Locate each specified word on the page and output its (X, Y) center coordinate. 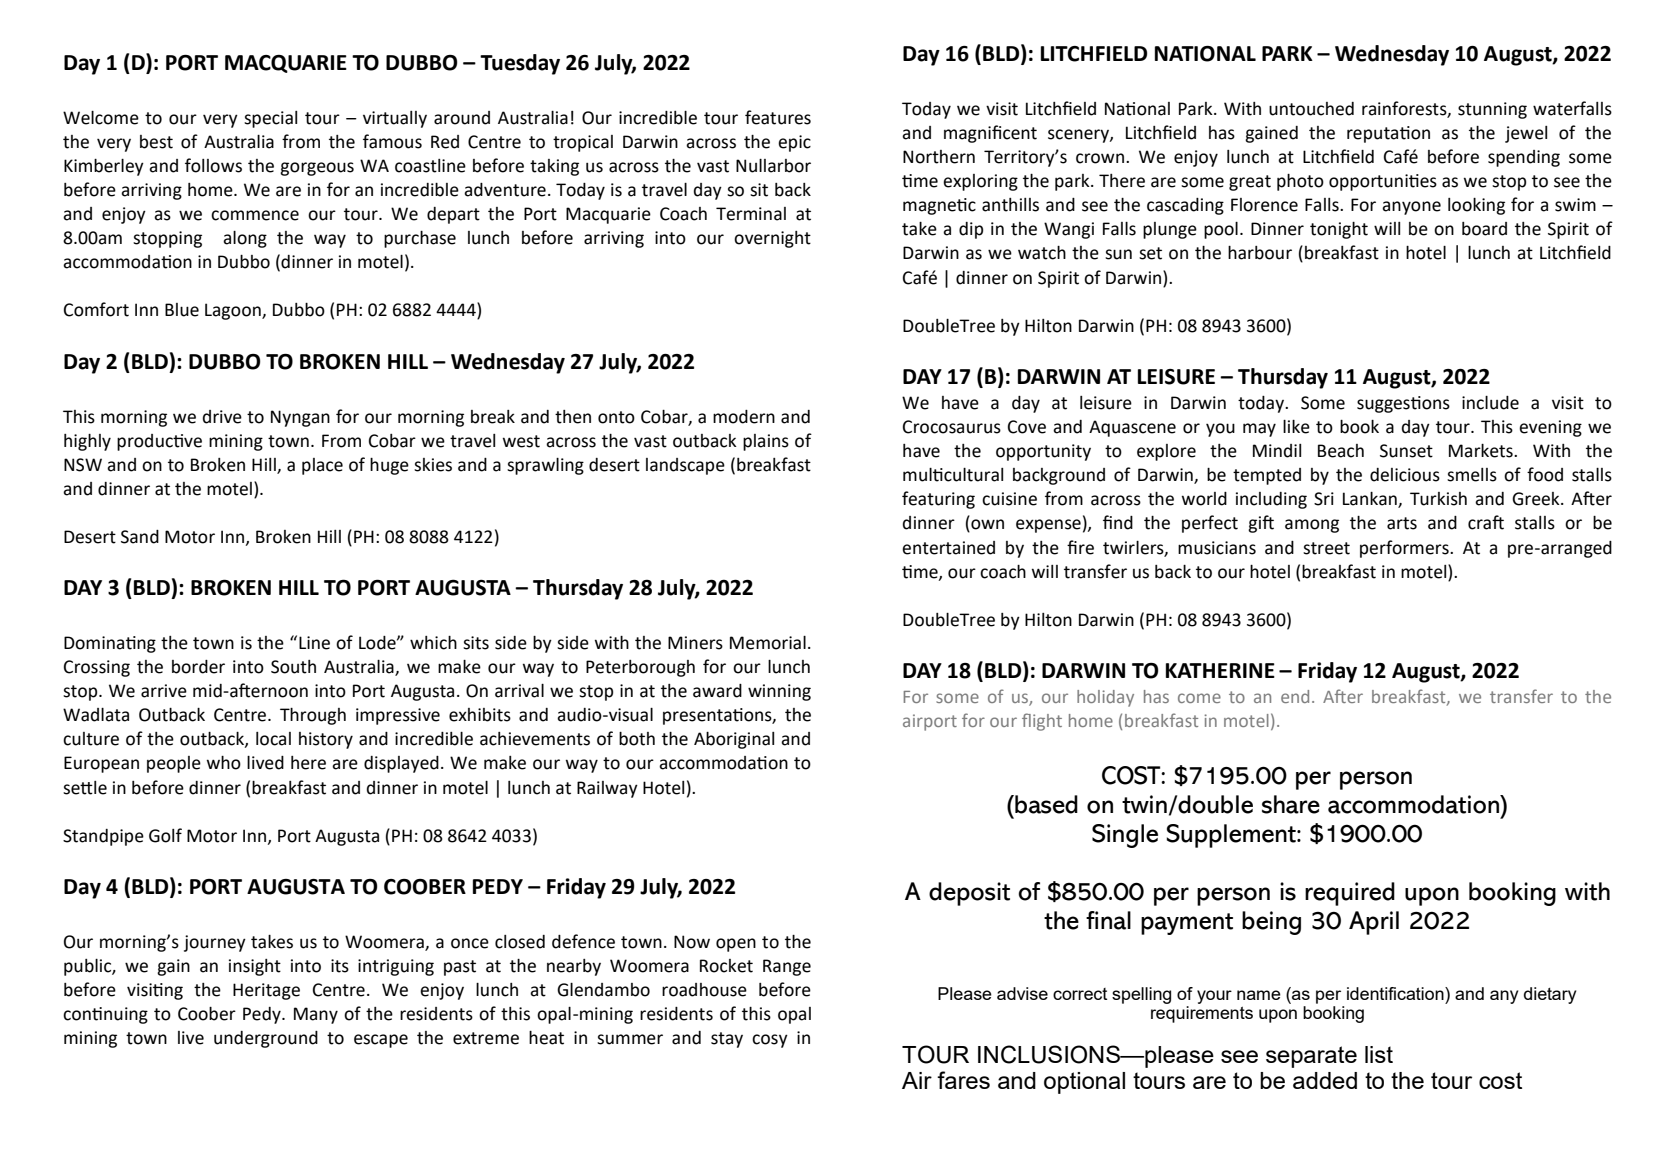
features (778, 117)
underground (266, 1039)
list (1379, 1054)
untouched (1311, 109)
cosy (770, 1041)
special (270, 119)
